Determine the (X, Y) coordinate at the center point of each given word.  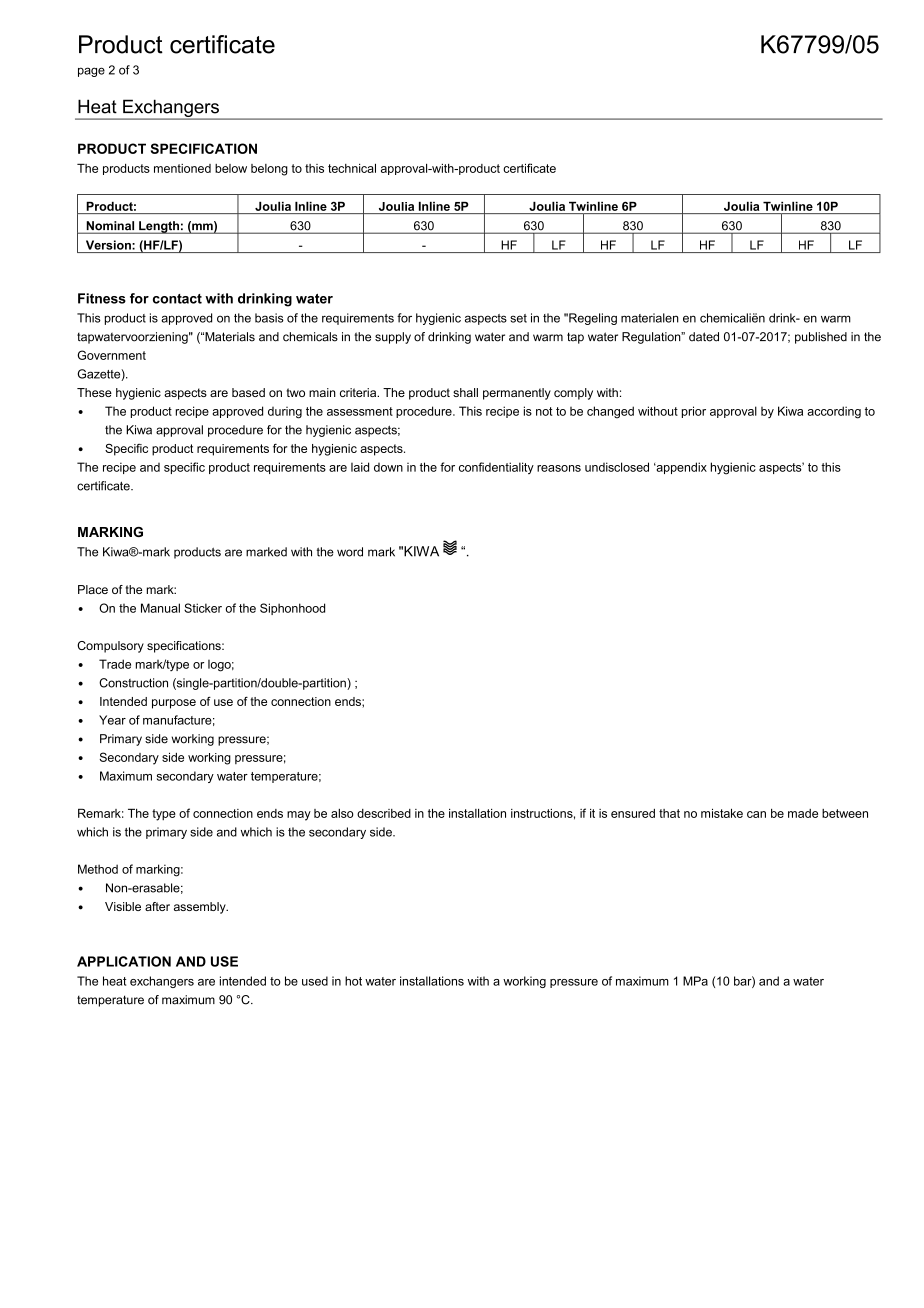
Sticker (203, 608)
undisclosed (617, 467)
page (91, 72)
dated (704, 337)
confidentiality (496, 468)
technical (352, 168)
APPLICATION (124, 961)
